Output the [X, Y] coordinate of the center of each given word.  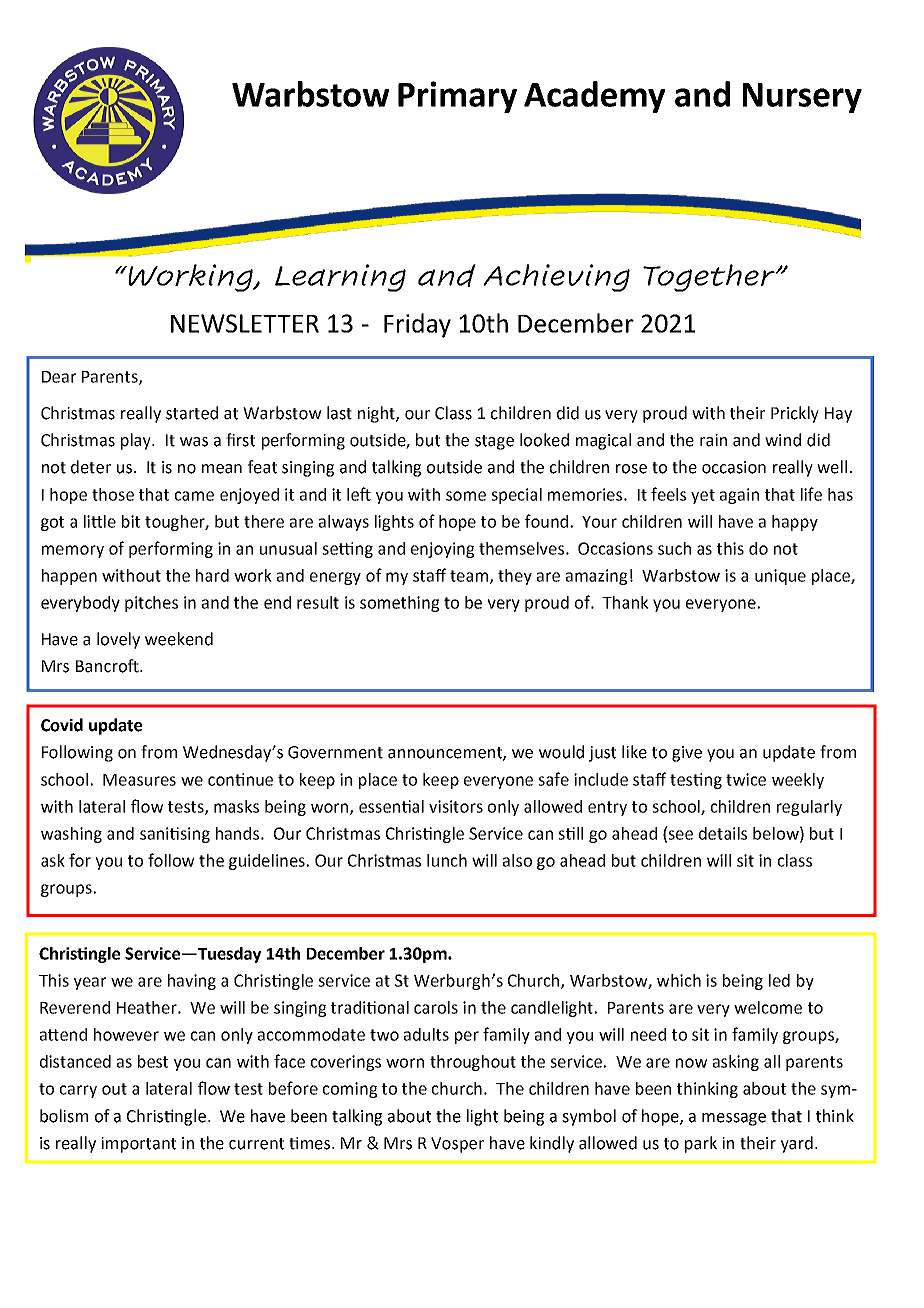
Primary [457, 97]
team [470, 577]
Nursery [802, 98]
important [138, 1145]
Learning [340, 278]
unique [780, 577]
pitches [151, 604]
